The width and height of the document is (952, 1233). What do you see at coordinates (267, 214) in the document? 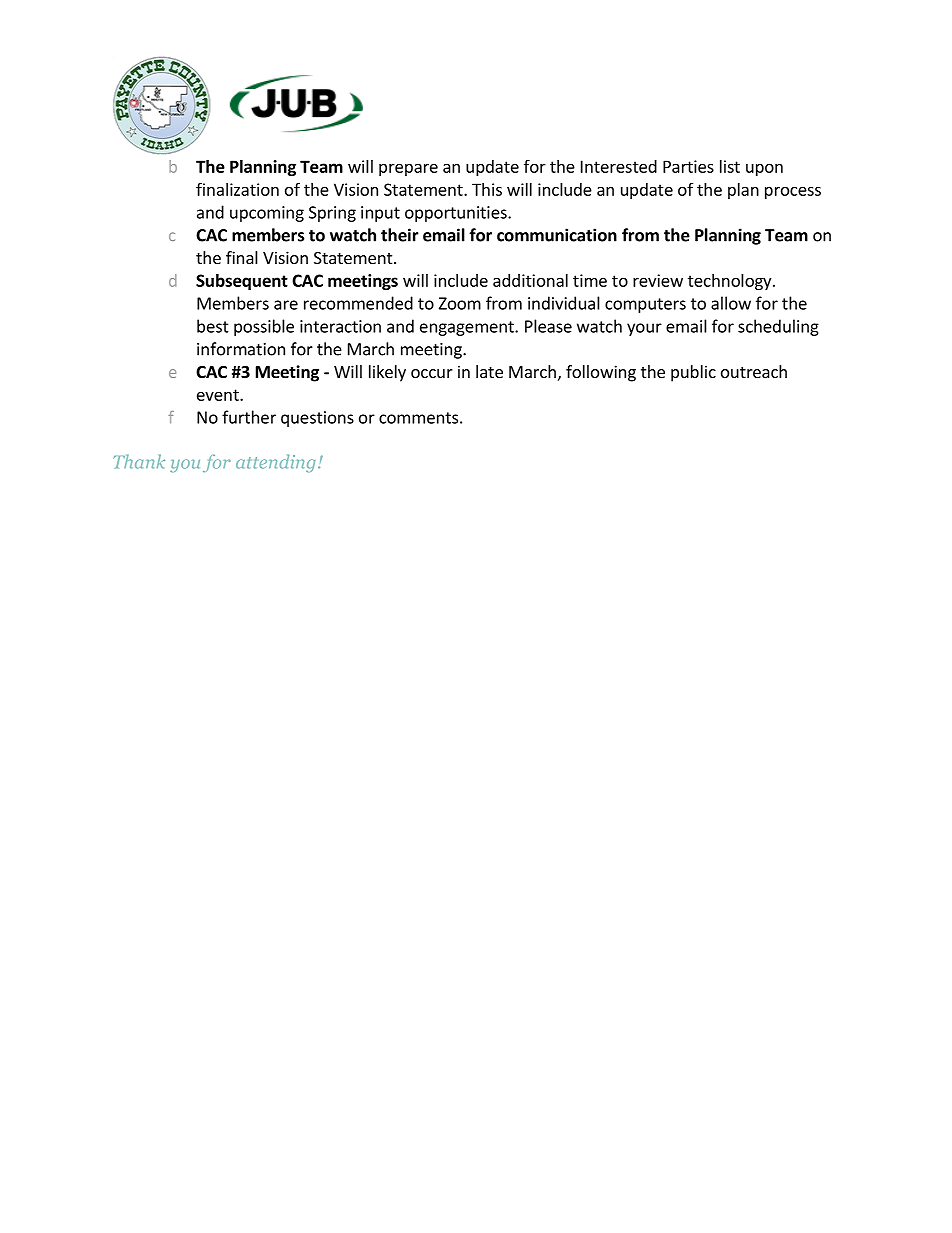
I see `upcoming` at bounding box center [267, 214].
